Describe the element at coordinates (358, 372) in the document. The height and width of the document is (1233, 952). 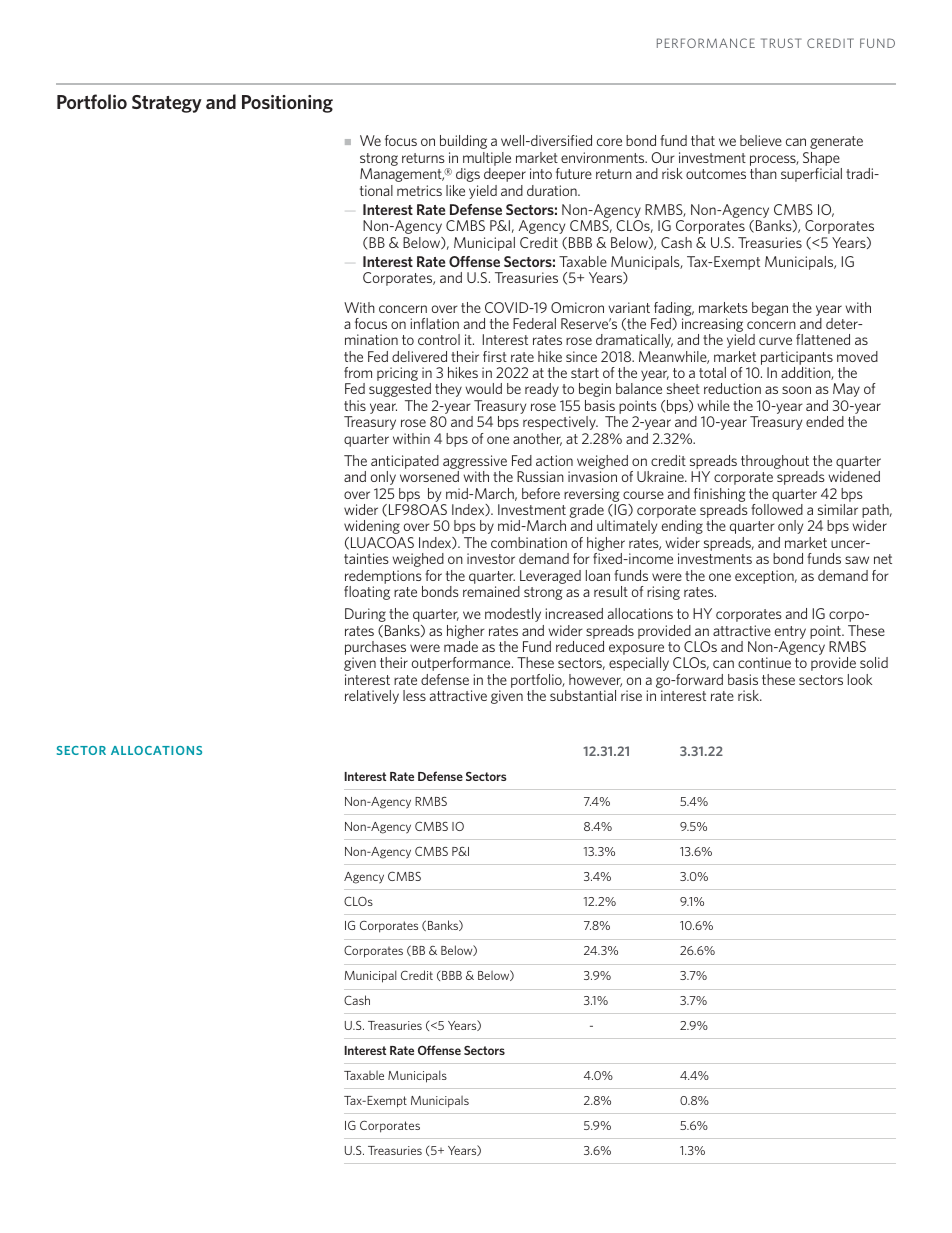
I see `from` at that location.
